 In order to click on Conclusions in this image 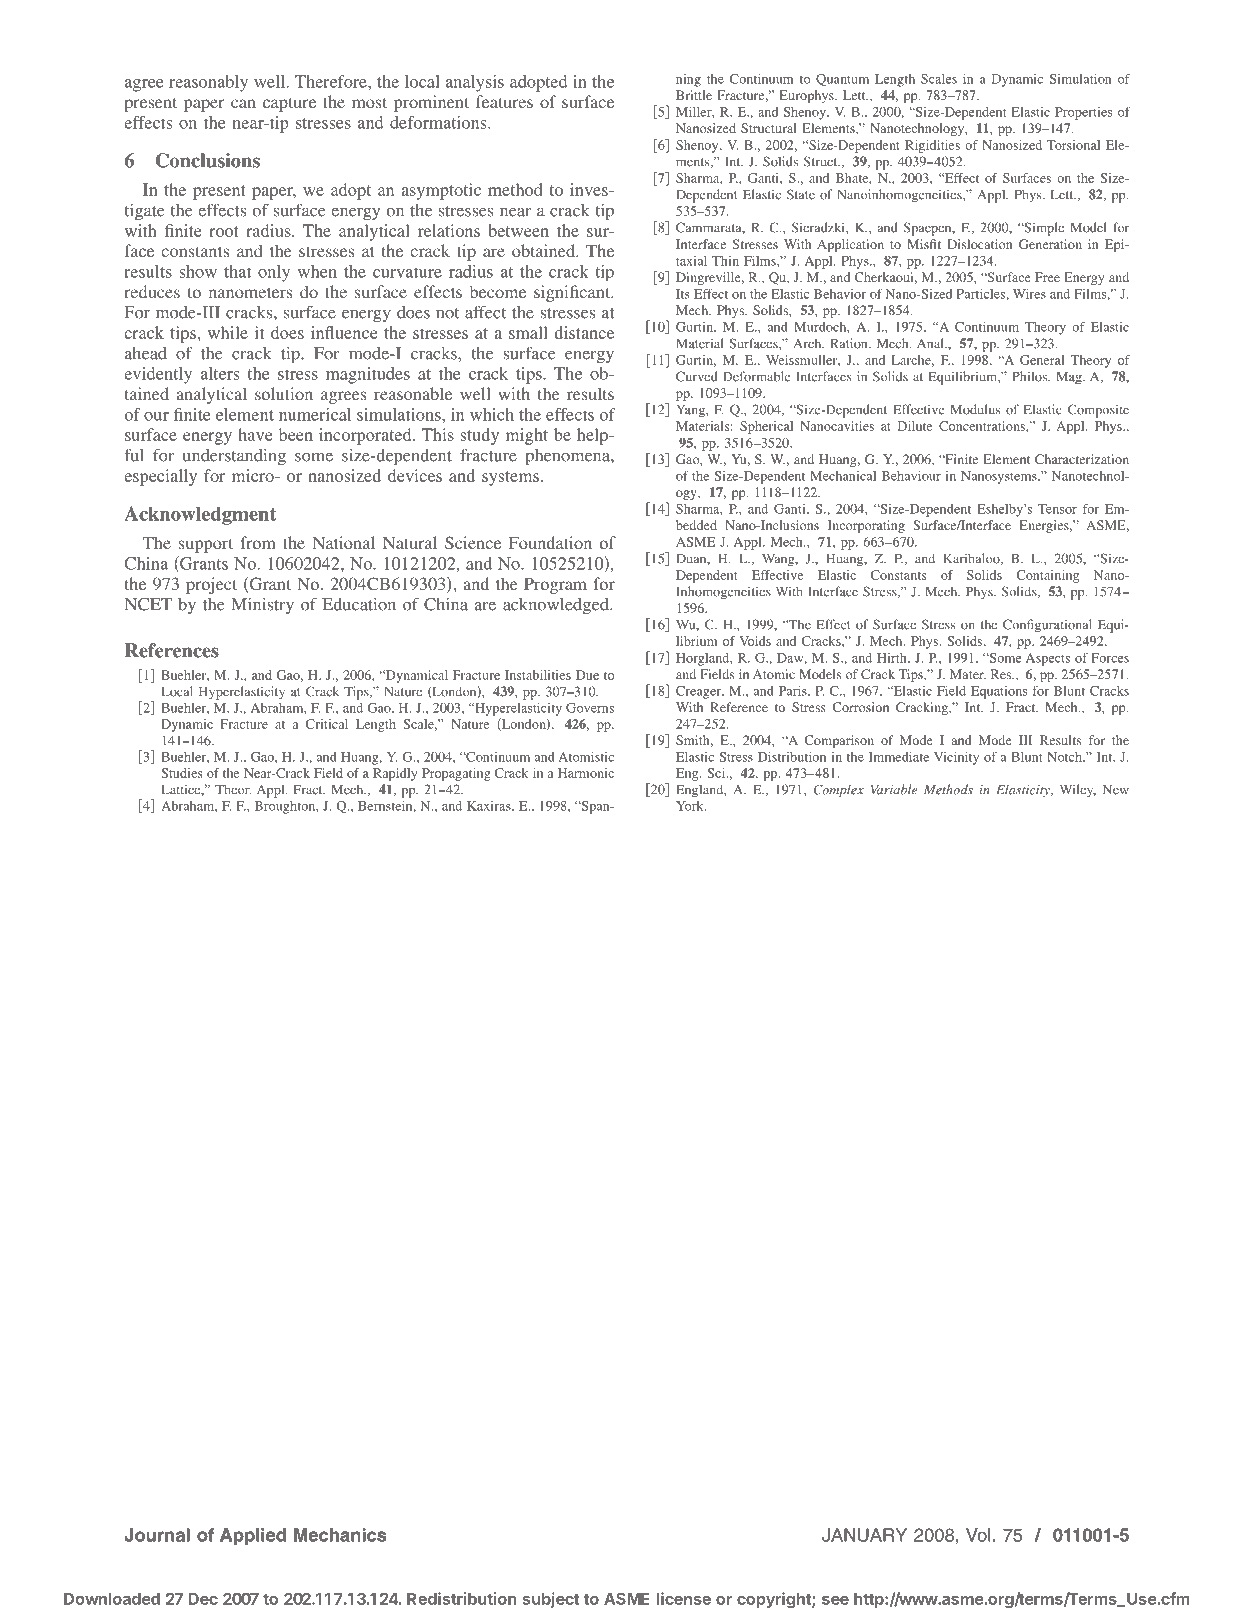, I will do `click(208, 160)`.
